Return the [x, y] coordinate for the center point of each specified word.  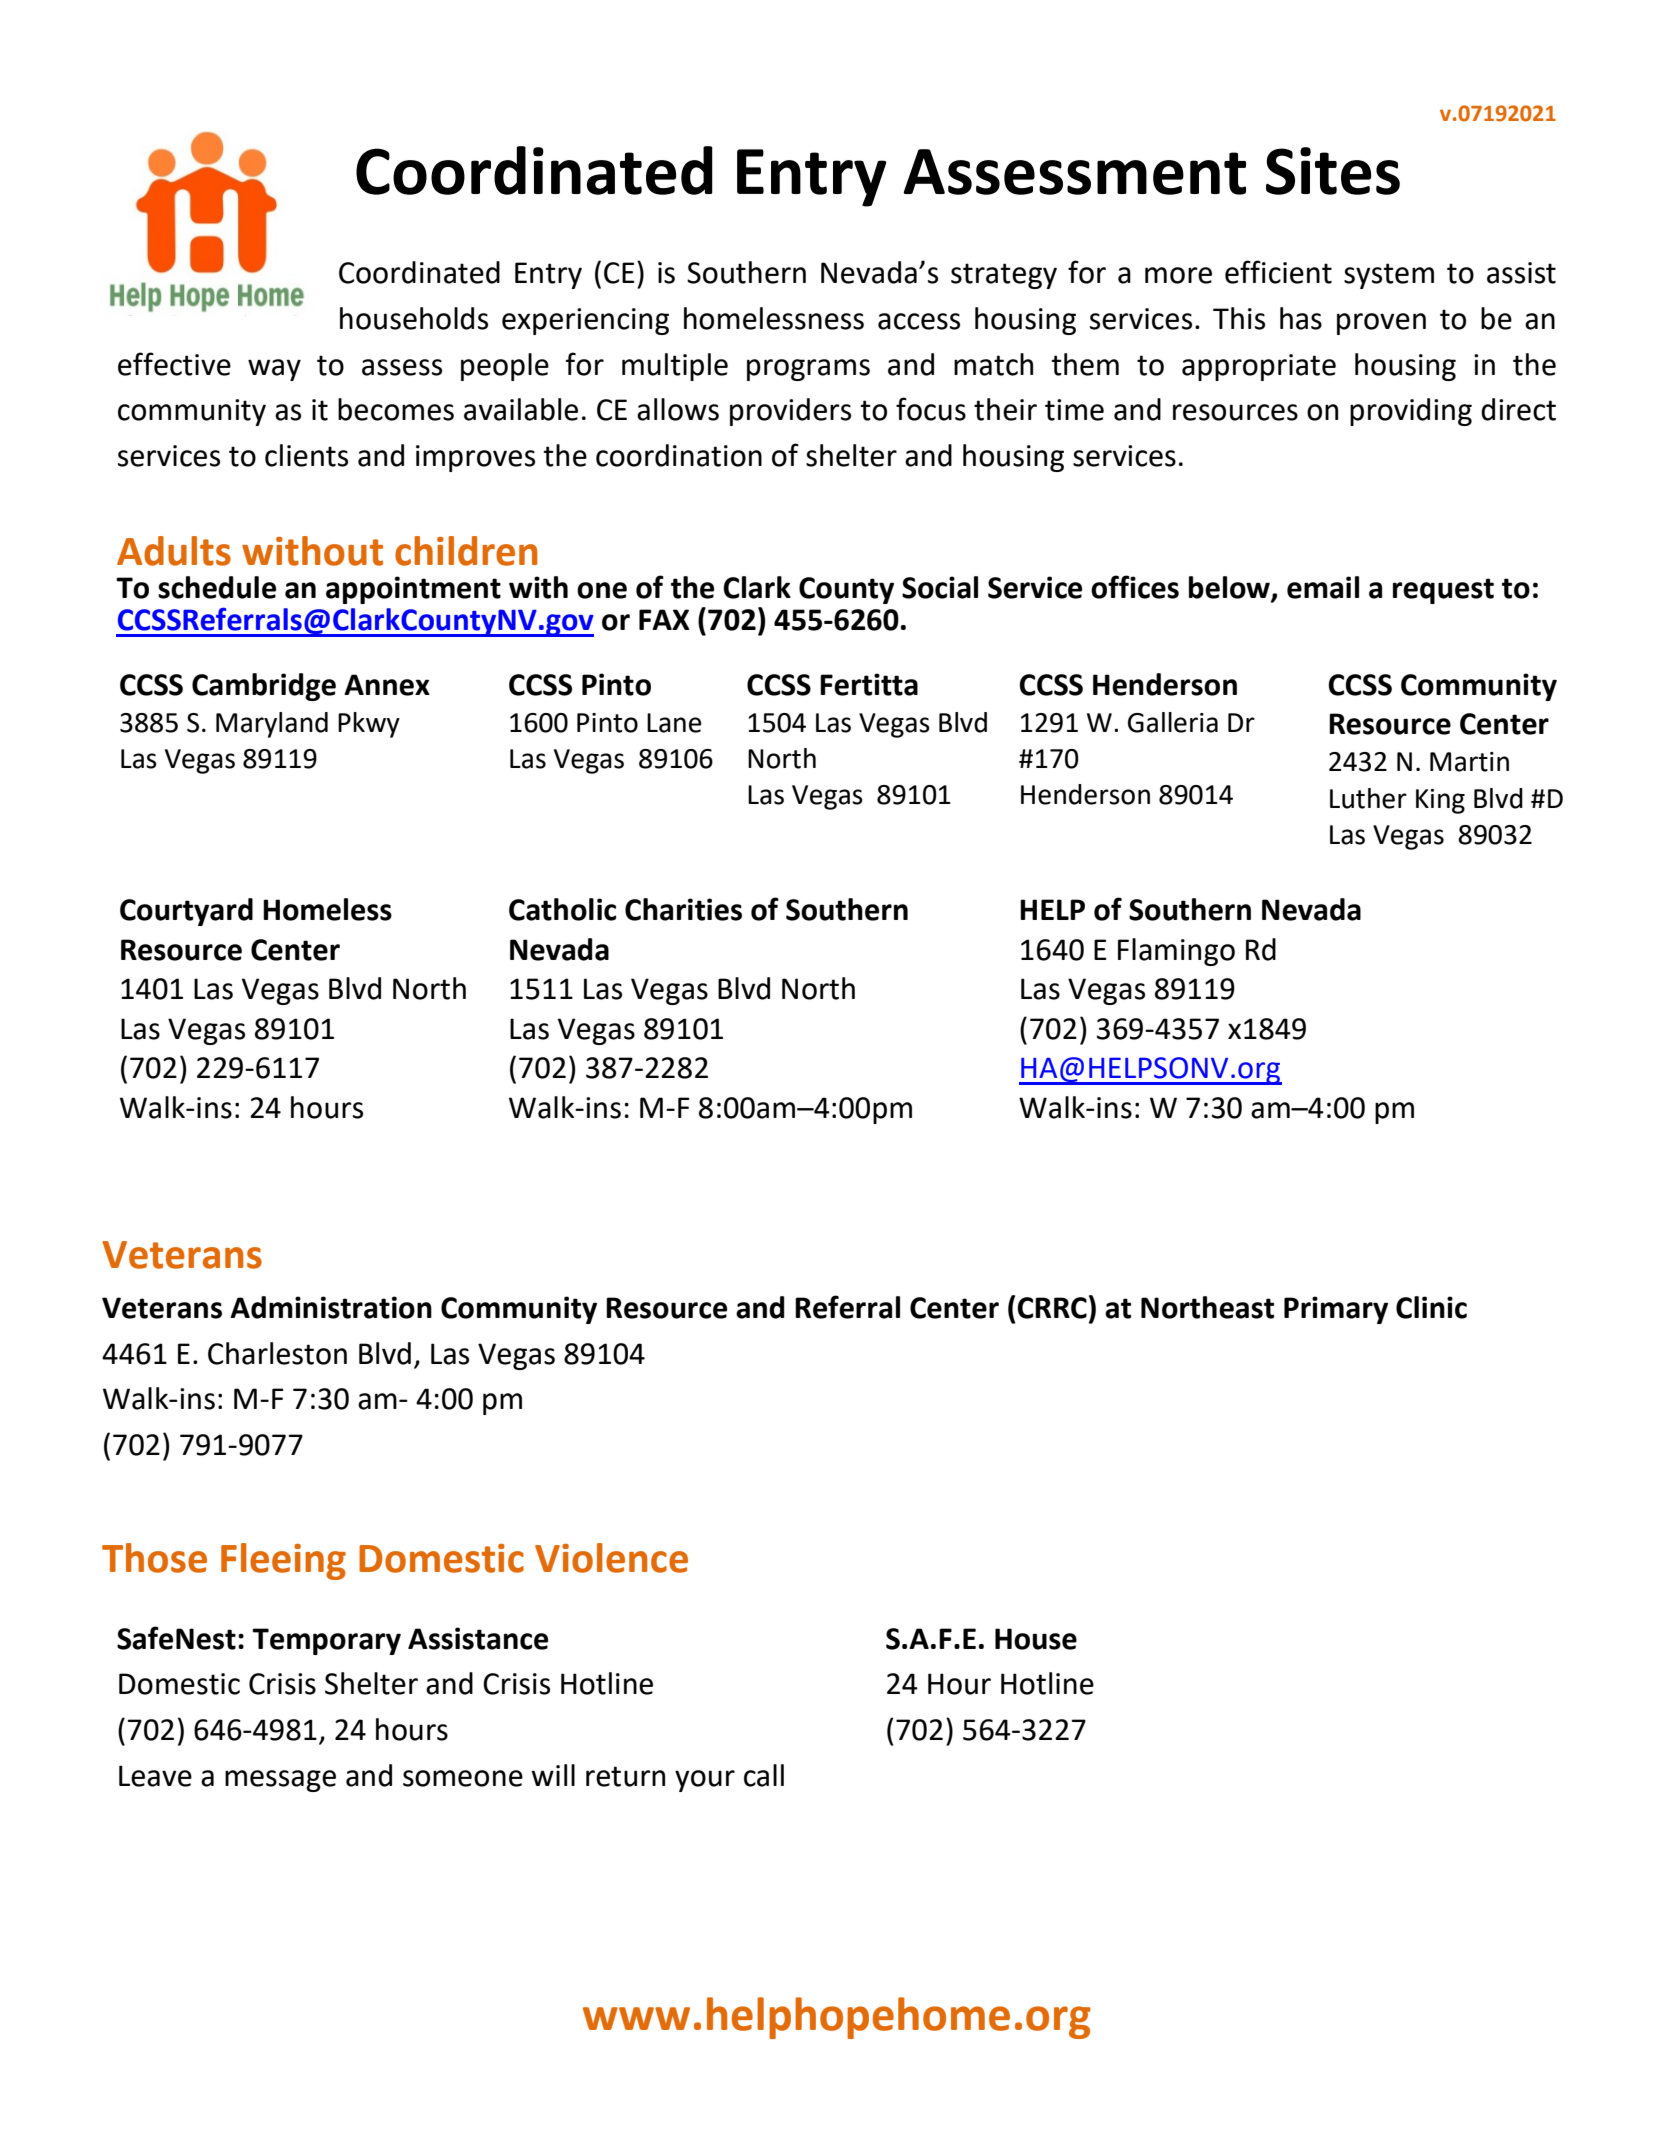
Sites [1333, 171]
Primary [1336, 1310]
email [1323, 587]
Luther [1368, 798]
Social [940, 587]
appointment [413, 590]
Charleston [277, 1353]
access [919, 321]
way [274, 370]
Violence [611, 1558]
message [280, 1781]
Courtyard [186, 912]
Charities [683, 909]
